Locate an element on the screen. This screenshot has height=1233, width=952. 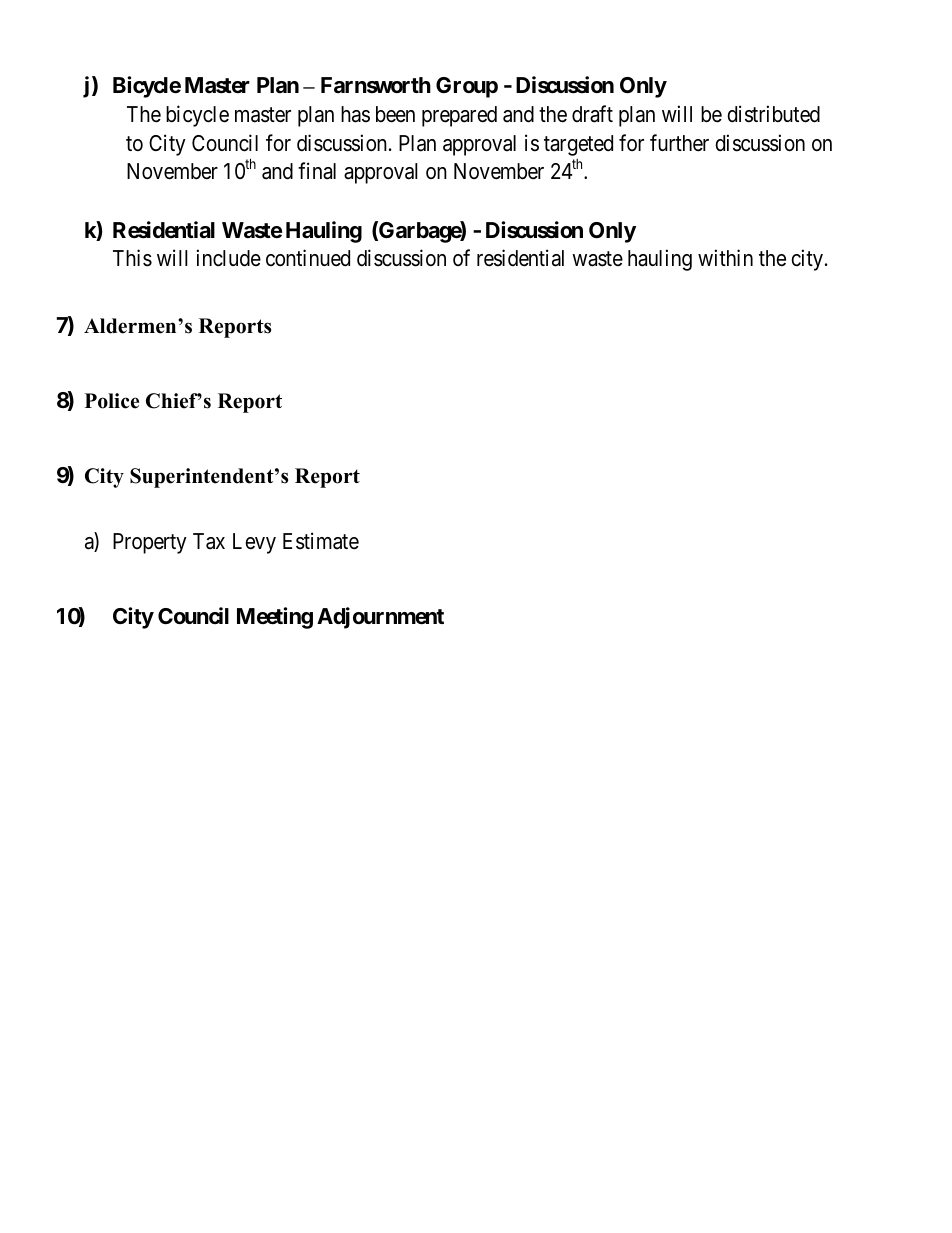
has is located at coordinates (355, 114).
